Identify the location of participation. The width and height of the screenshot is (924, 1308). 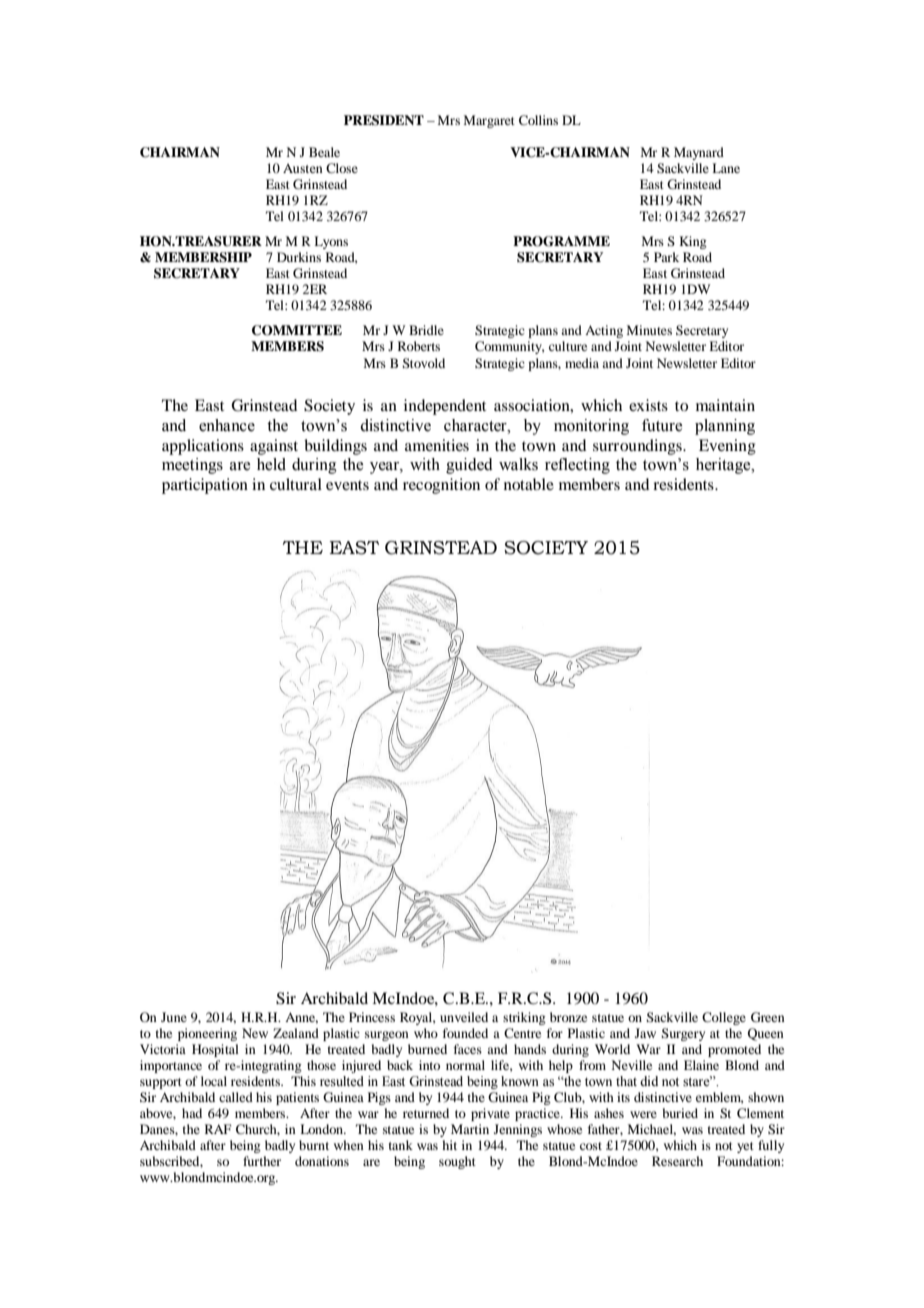
(205, 486).
